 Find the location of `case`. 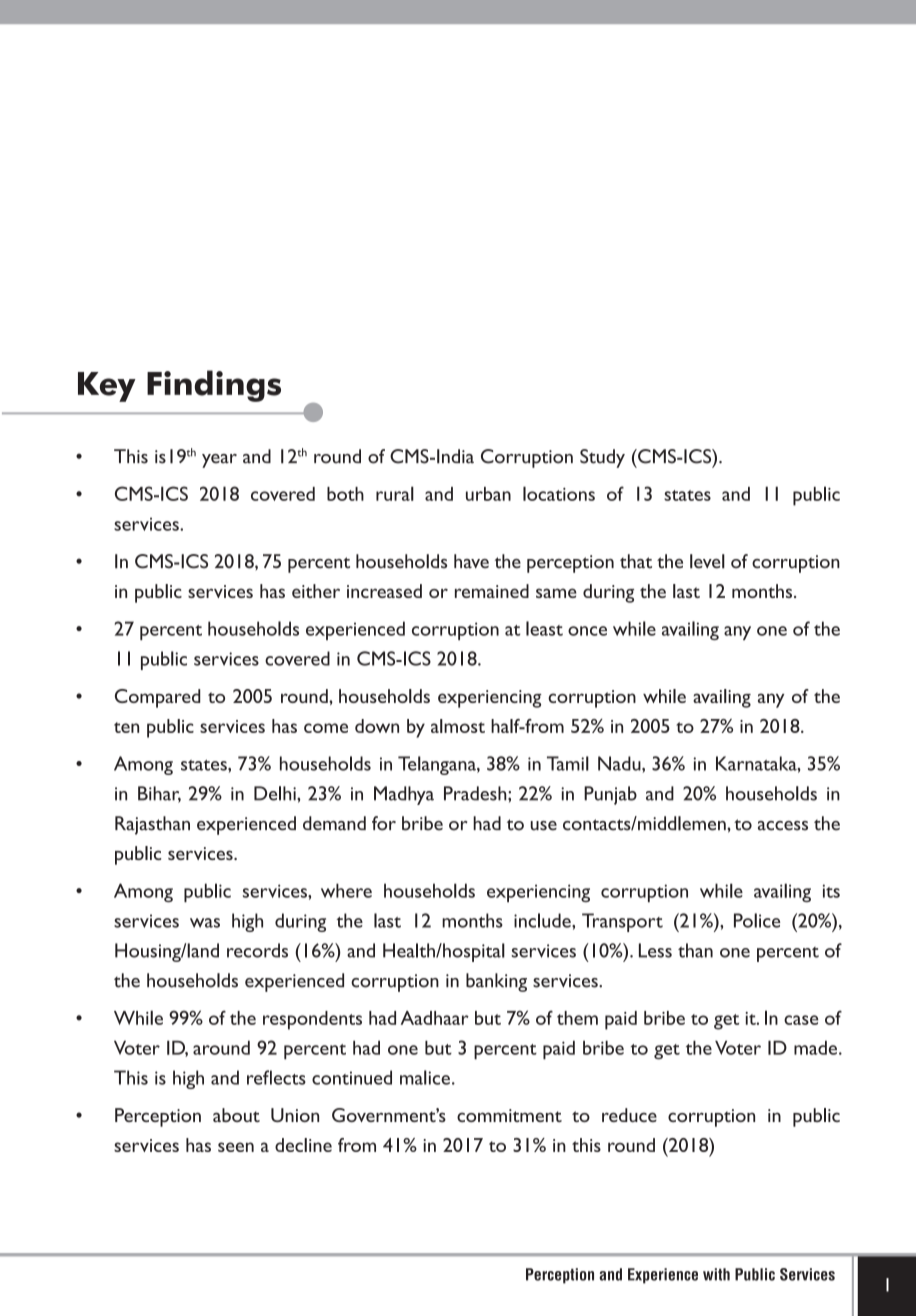

case is located at coordinates (801, 1020).
